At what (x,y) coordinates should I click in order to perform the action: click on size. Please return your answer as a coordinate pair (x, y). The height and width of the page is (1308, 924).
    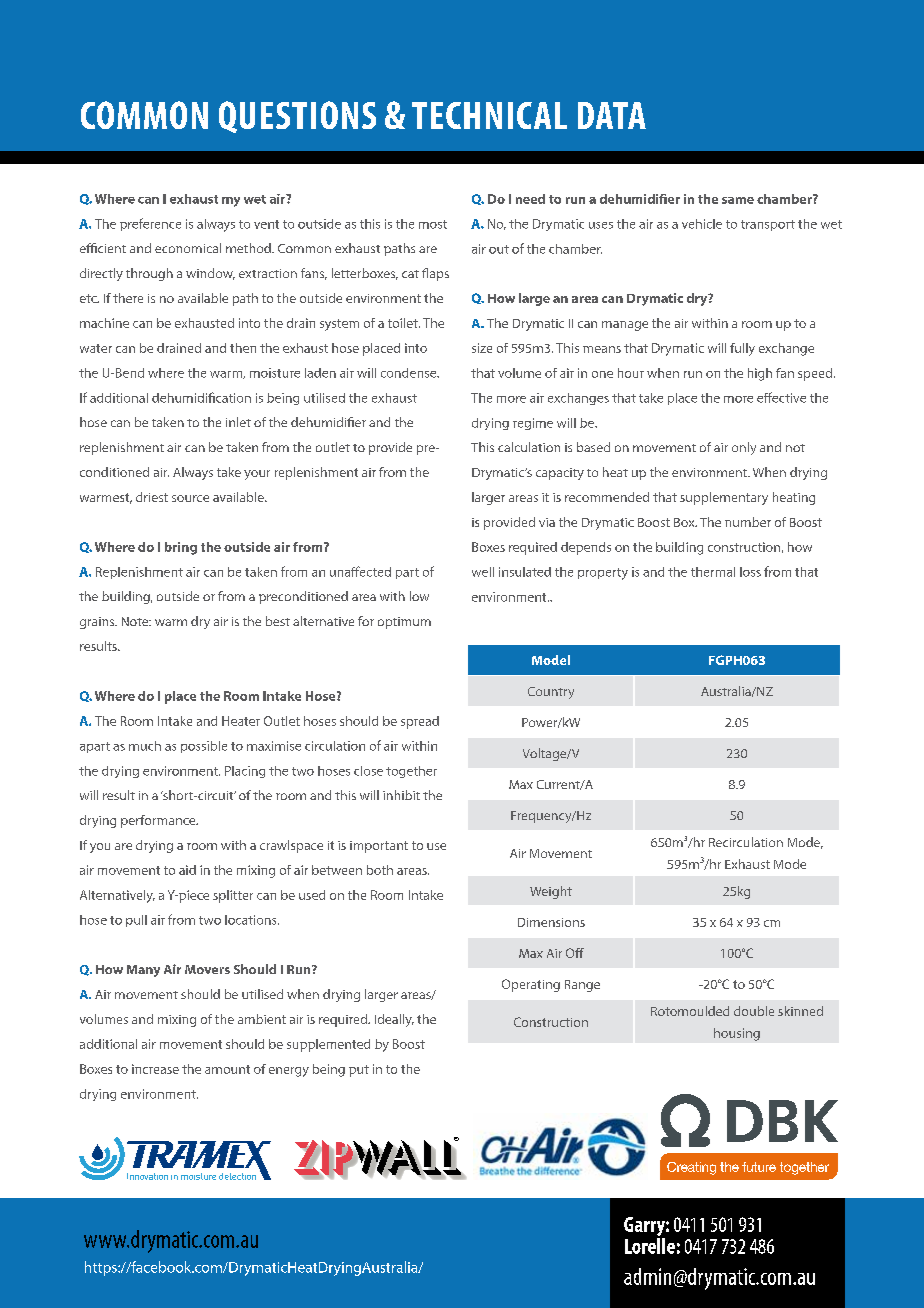
    Looking at the image, I should click on (482, 348).
